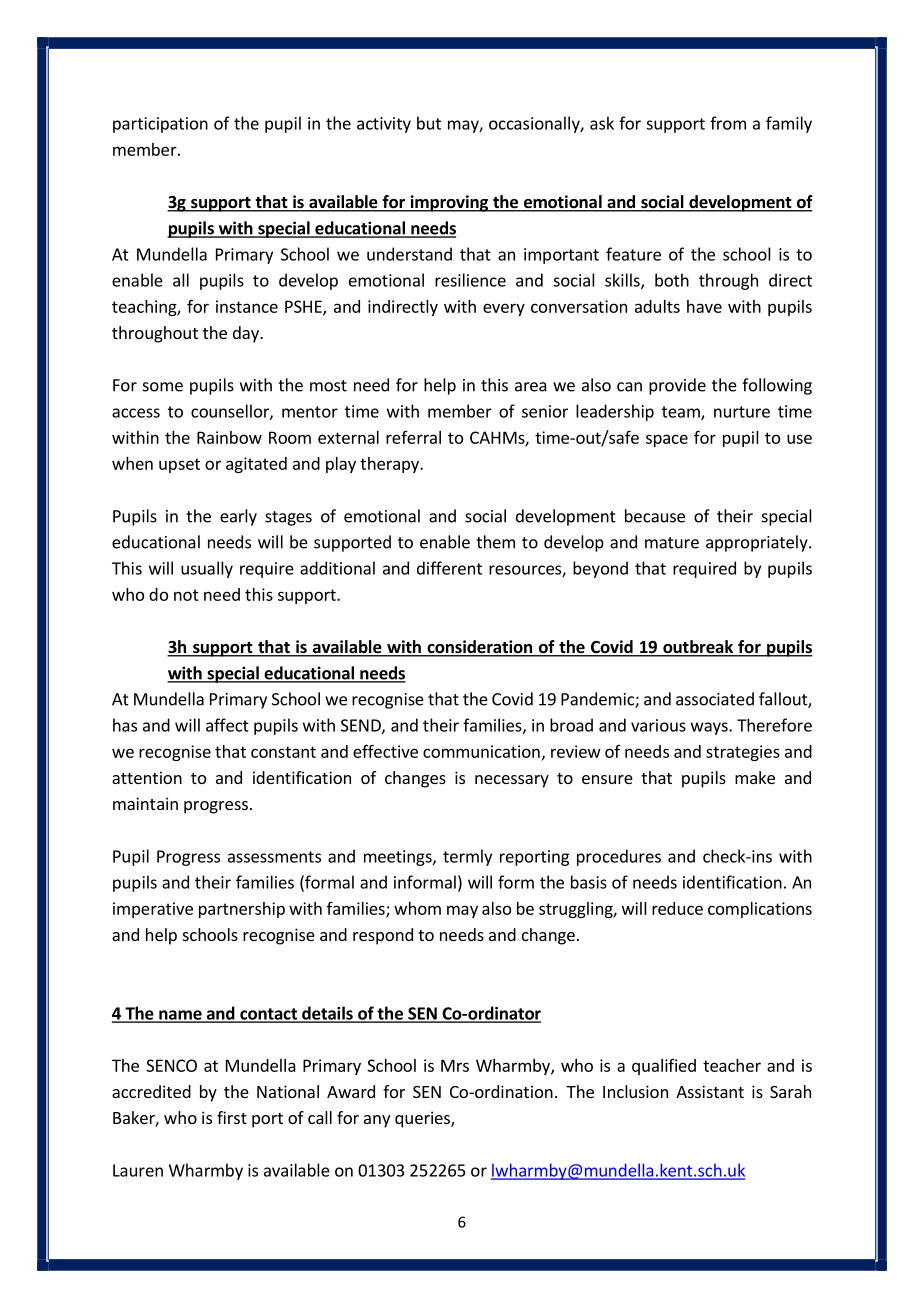  Describe the element at coordinates (429, 123) in the screenshot. I see `but` at that location.
